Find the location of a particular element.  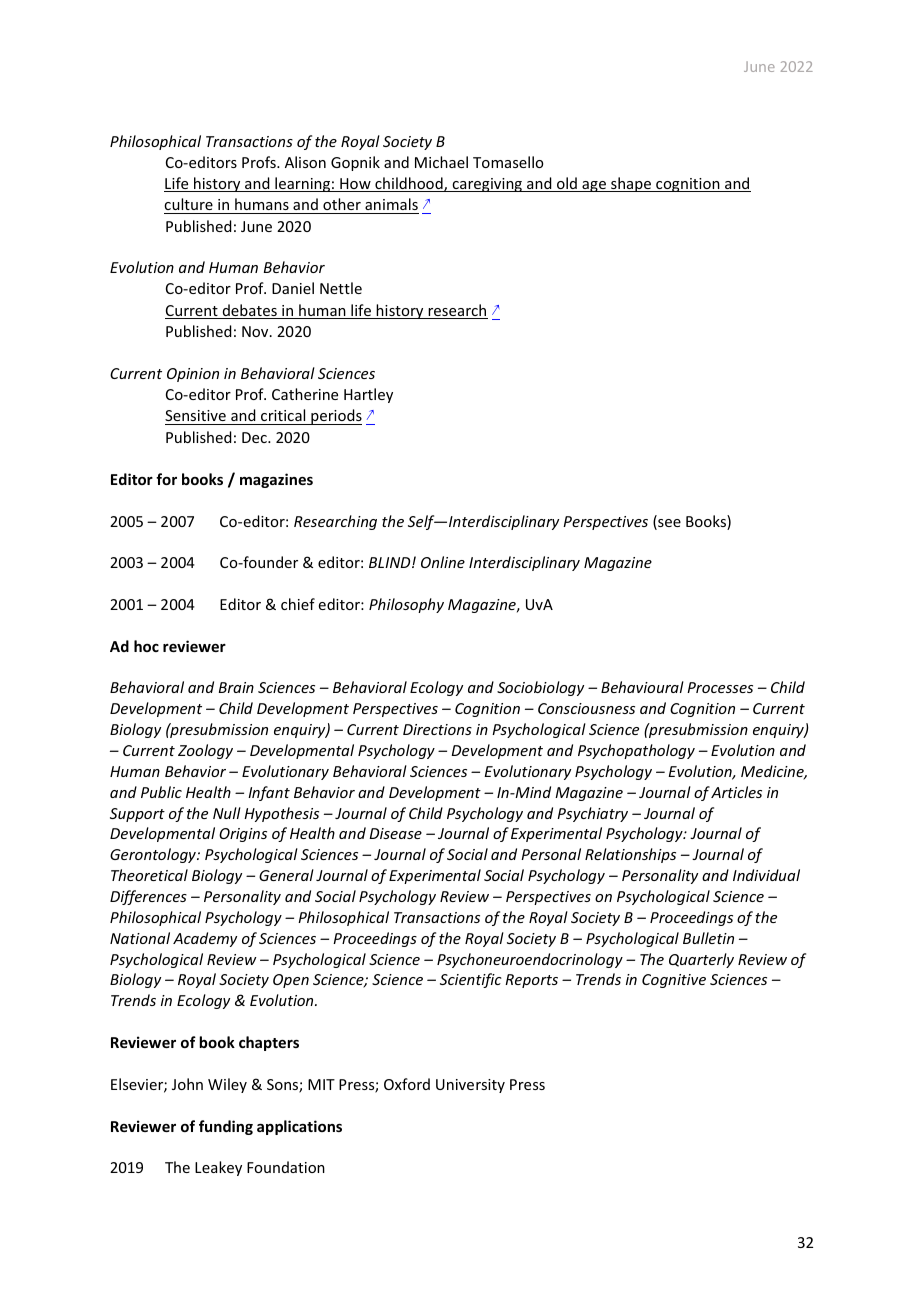

Null is located at coordinates (227, 813).
